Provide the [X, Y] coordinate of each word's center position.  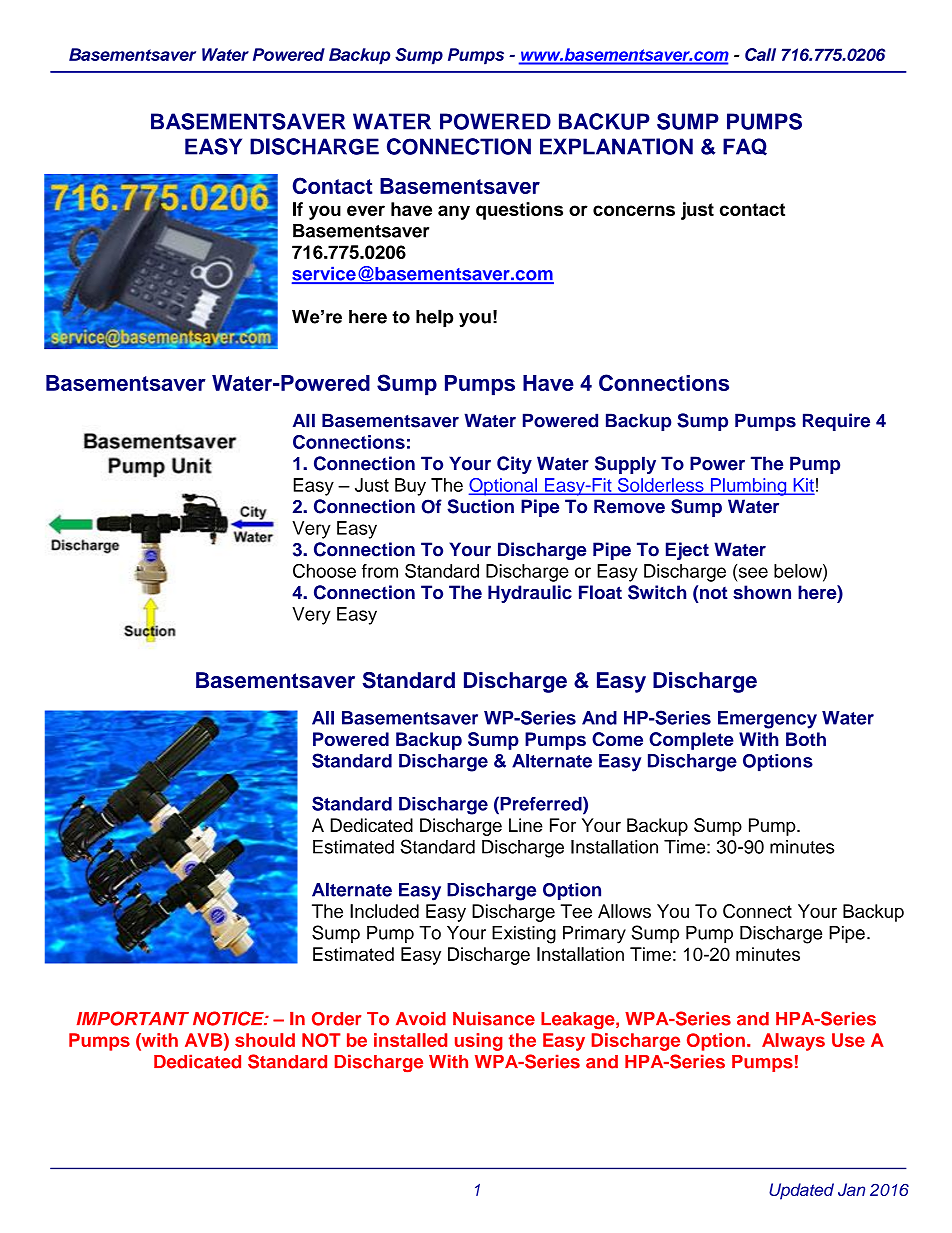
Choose [324, 570]
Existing [524, 935]
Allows [624, 911]
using [479, 1042]
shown [762, 592]
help [434, 318]
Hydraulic [530, 594]
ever [366, 210]
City [514, 465]
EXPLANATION [616, 146]
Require [836, 422]
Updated [801, 1191]
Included [384, 911]
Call [760, 54]
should [265, 1040]
